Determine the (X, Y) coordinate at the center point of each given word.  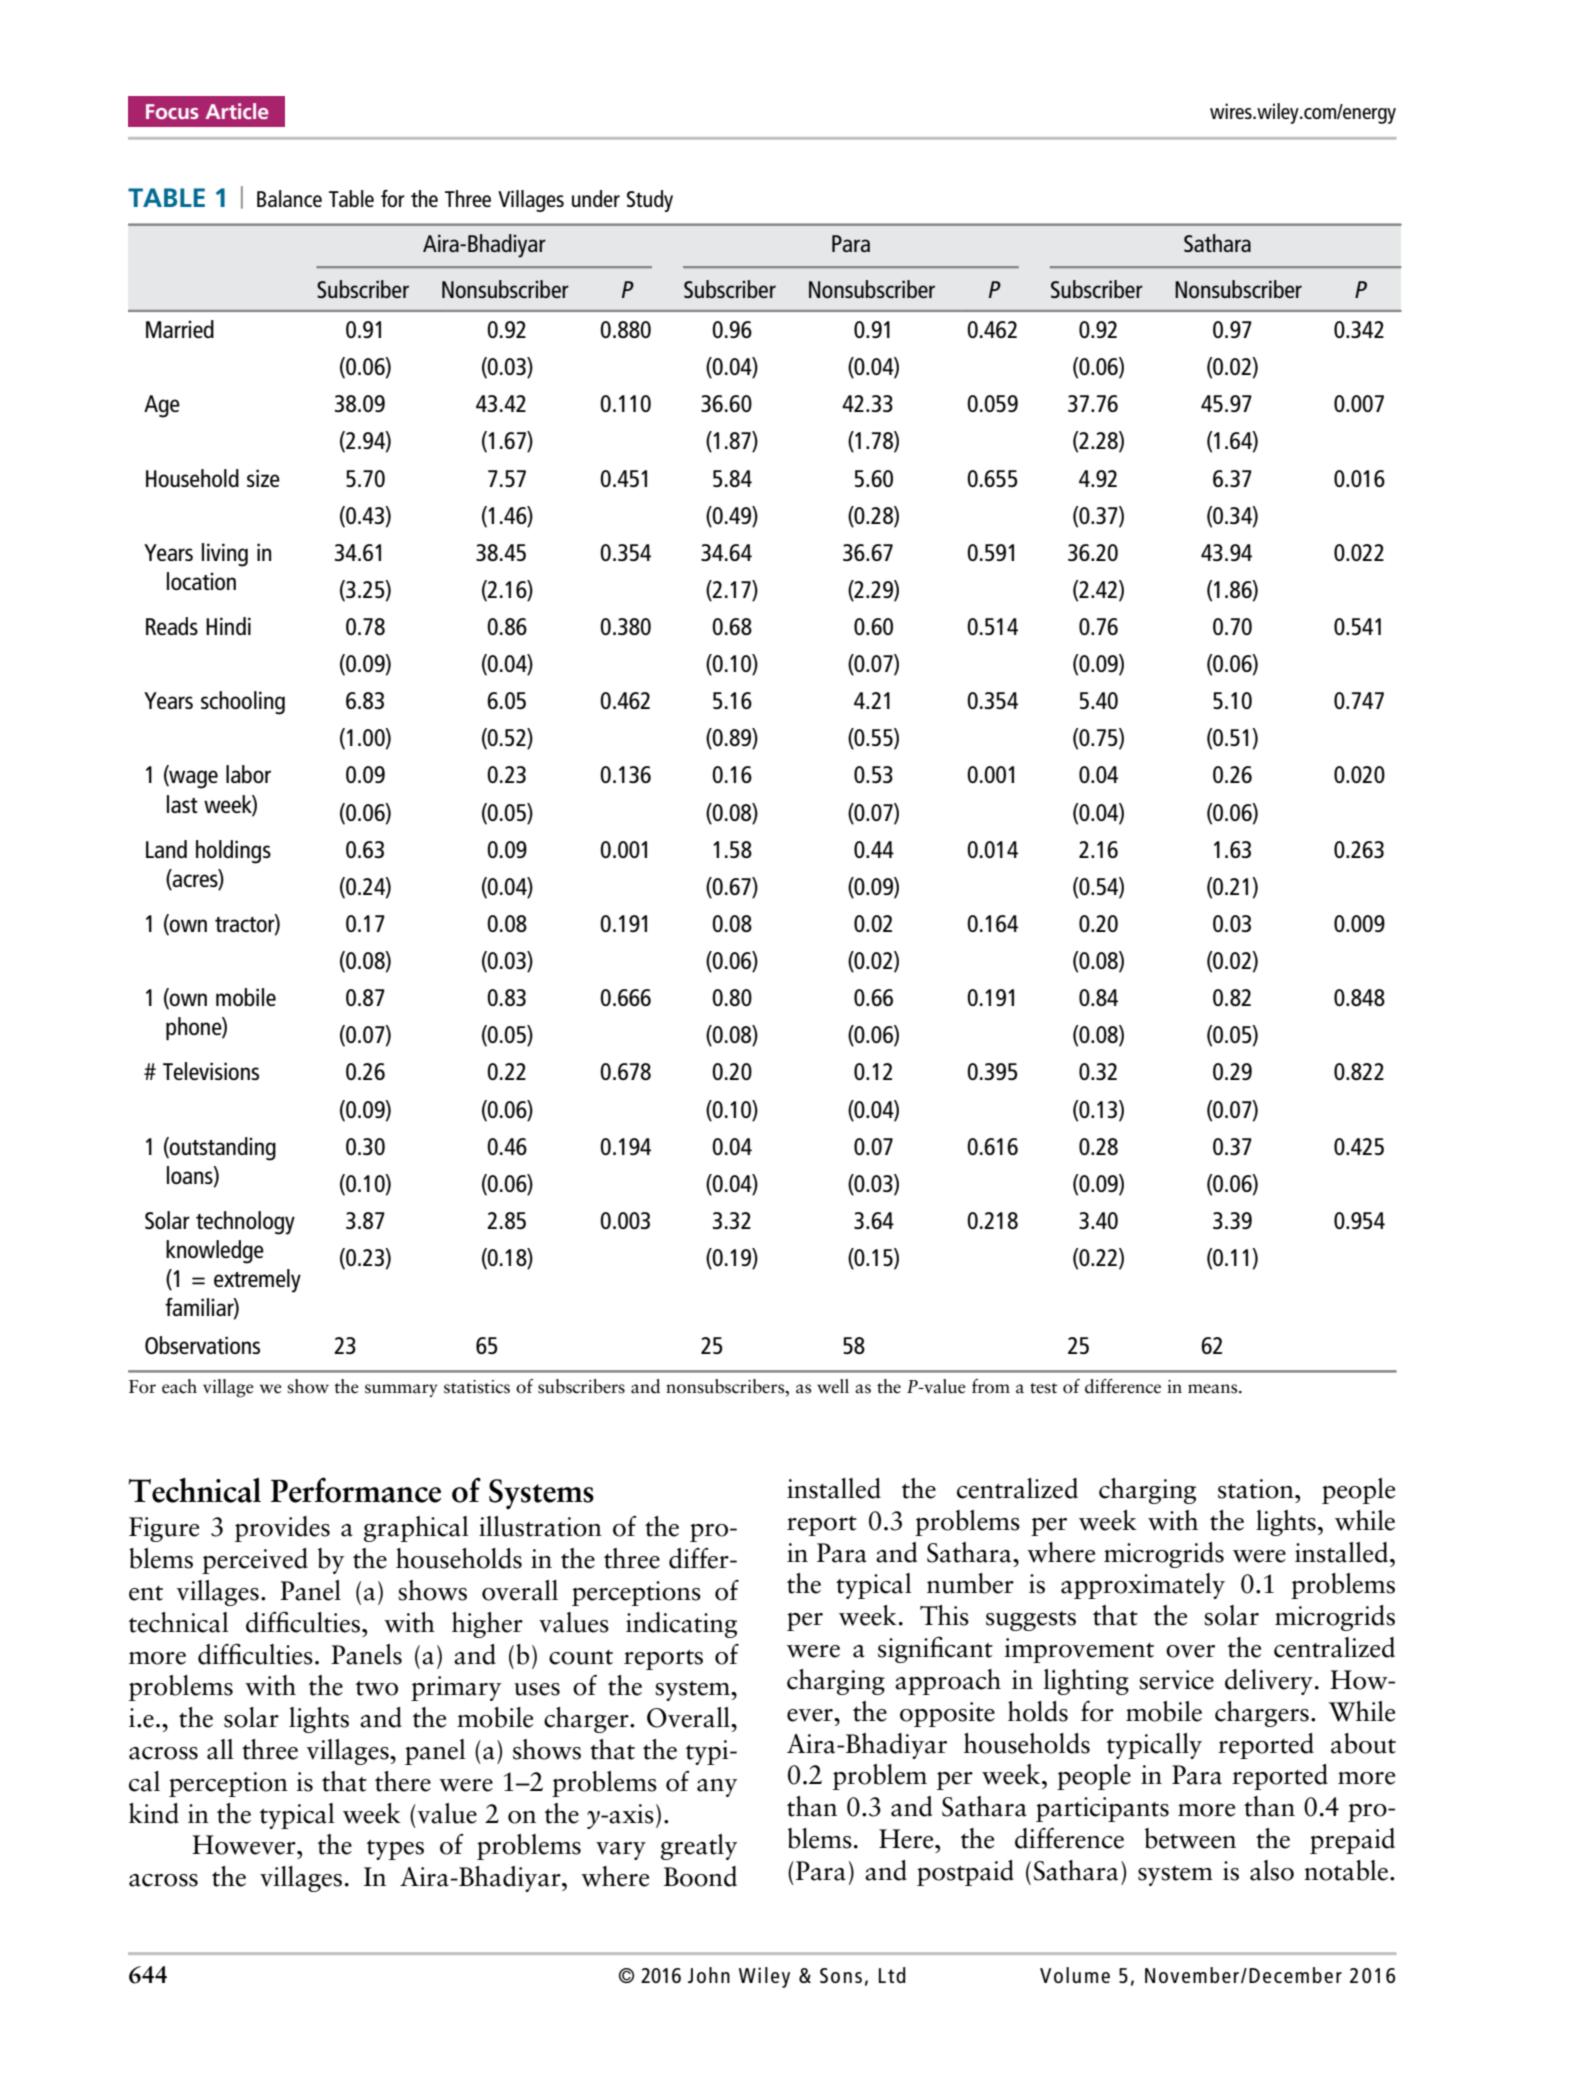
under (596, 198)
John (709, 1975)
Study (650, 201)
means (1214, 1389)
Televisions (211, 1071)
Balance (289, 198)
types (395, 1850)
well (833, 1386)
